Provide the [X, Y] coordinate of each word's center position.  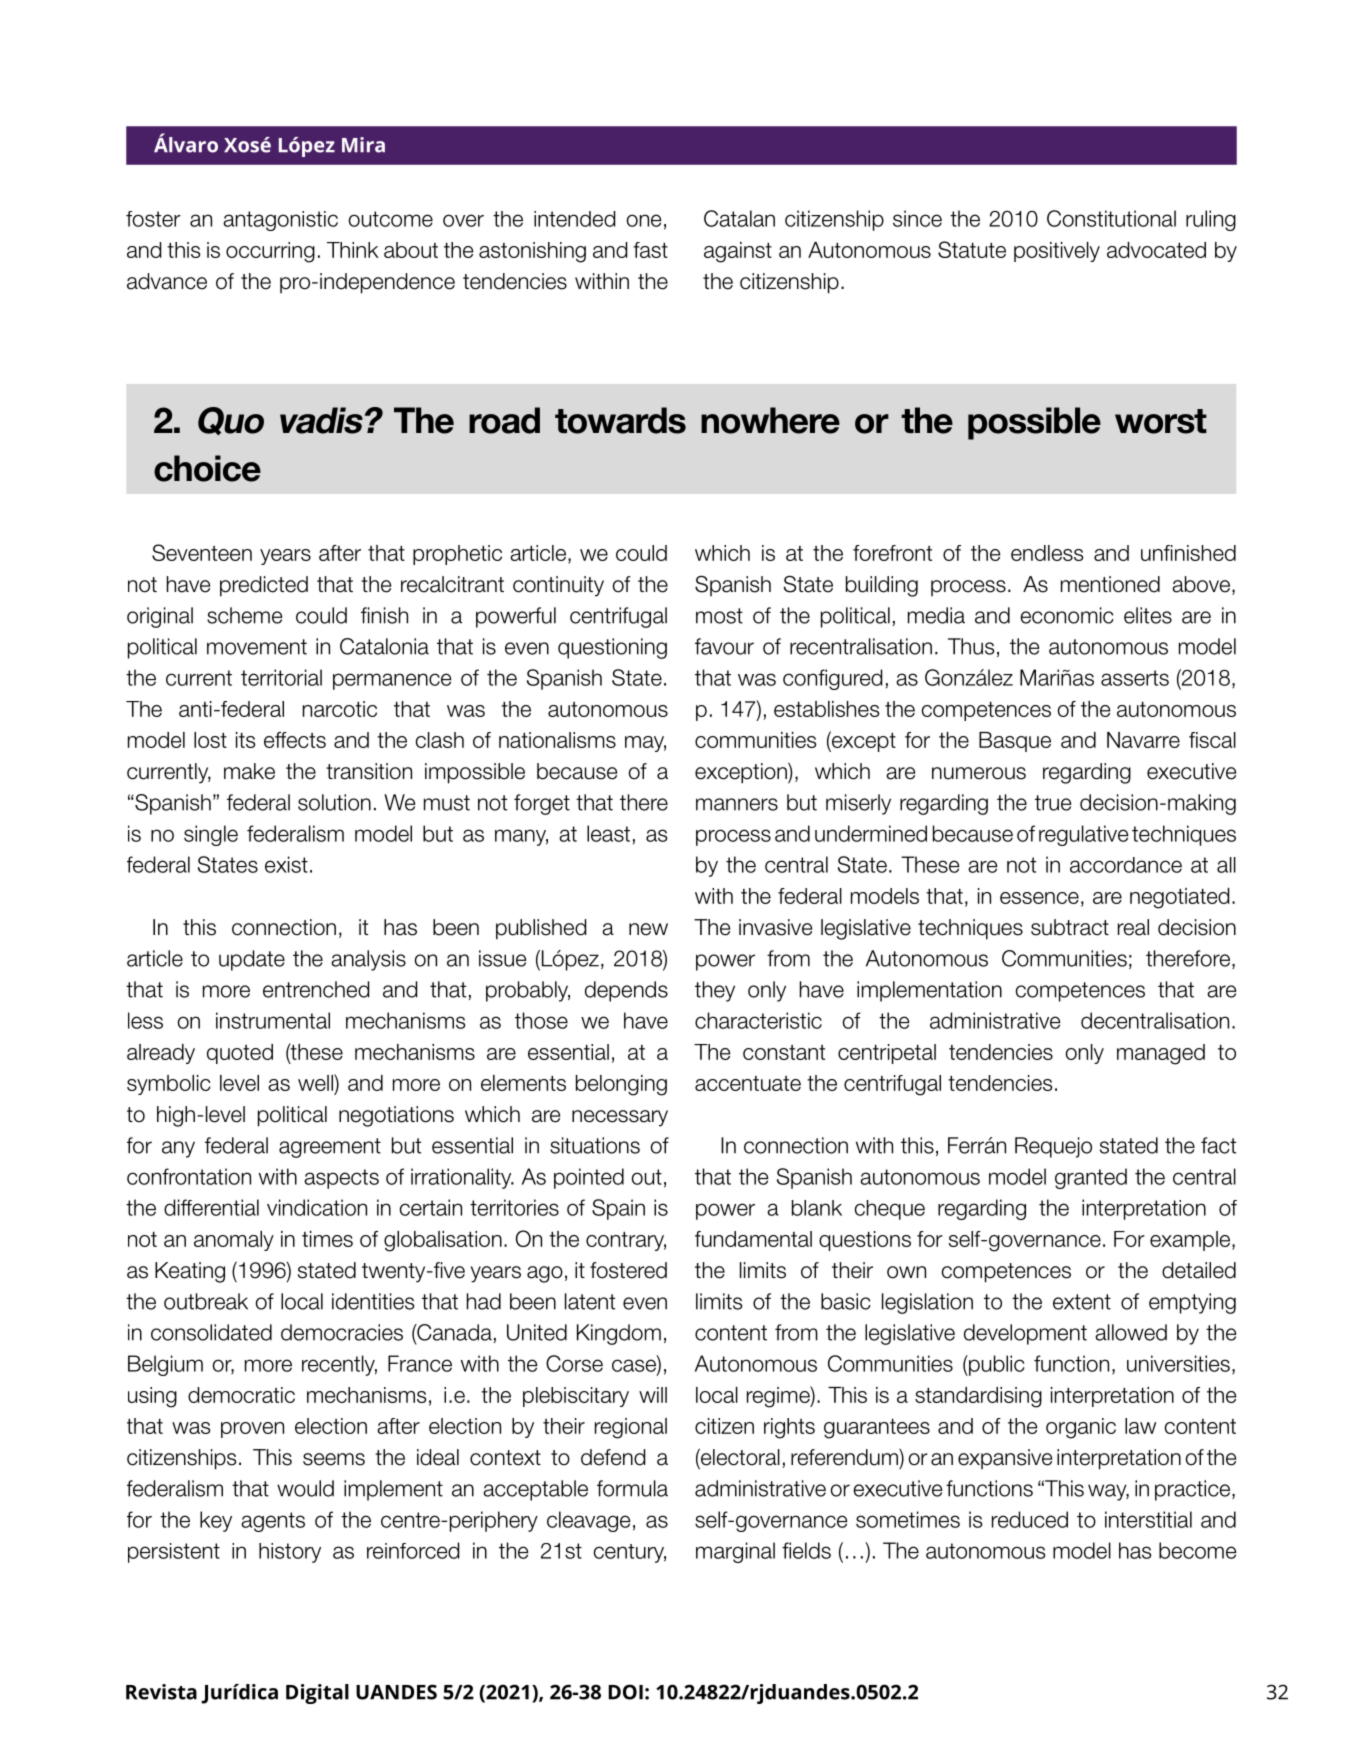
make [249, 771]
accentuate [748, 1083]
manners [737, 804]
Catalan [739, 218]
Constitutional [1111, 218]
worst [1161, 421]
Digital [317, 1694]
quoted [240, 1054]
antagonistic [280, 221]
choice [207, 468]
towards [620, 420]
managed [1161, 1054]
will [653, 1395]
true [1053, 803]
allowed [1131, 1332]
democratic [241, 1395]
